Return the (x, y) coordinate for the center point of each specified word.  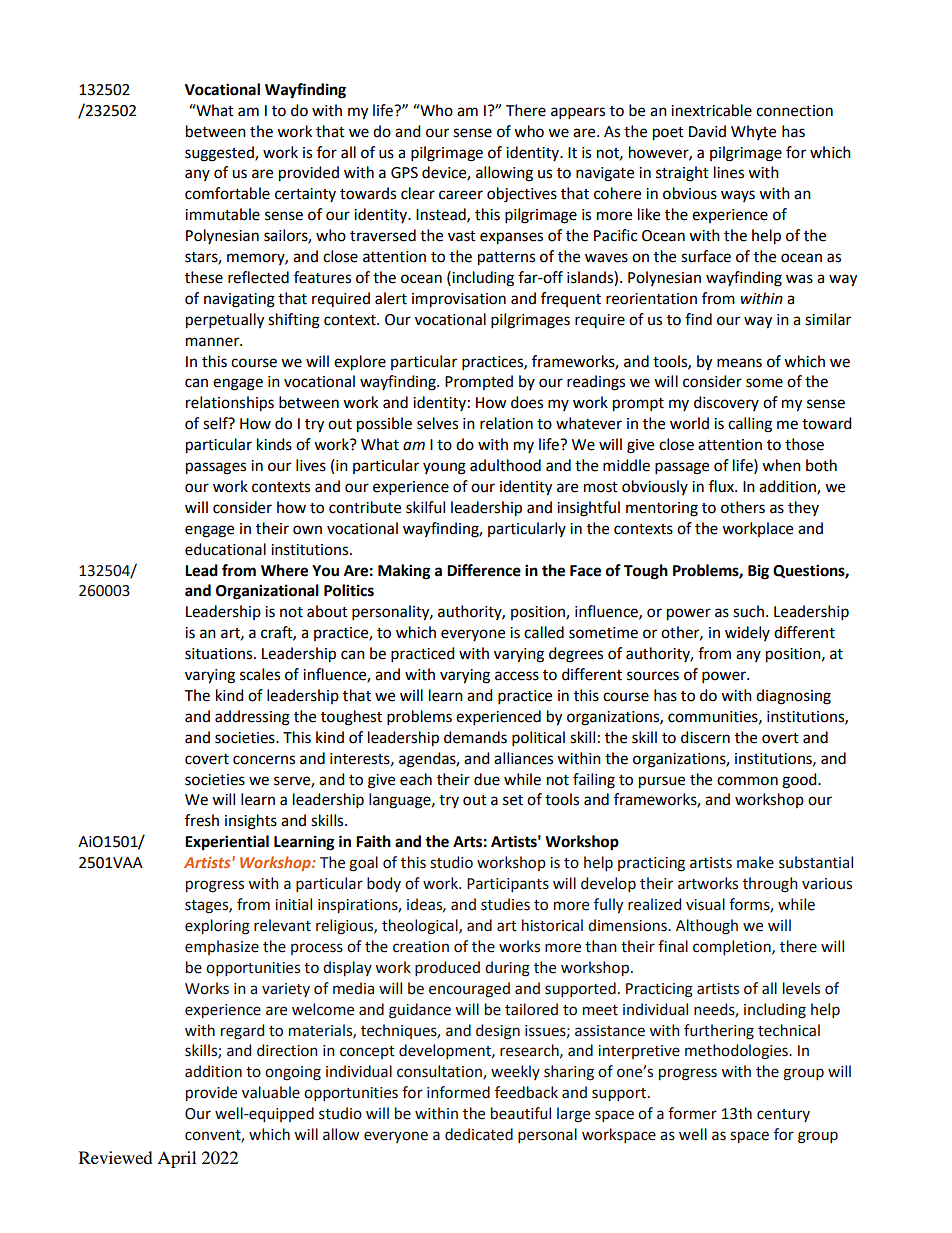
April (176, 1159)
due (487, 779)
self (216, 423)
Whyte (753, 132)
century (783, 1115)
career (461, 195)
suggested (220, 154)
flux (722, 486)
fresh (202, 820)
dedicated (479, 1134)
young (444, 468)
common (747, 781)
